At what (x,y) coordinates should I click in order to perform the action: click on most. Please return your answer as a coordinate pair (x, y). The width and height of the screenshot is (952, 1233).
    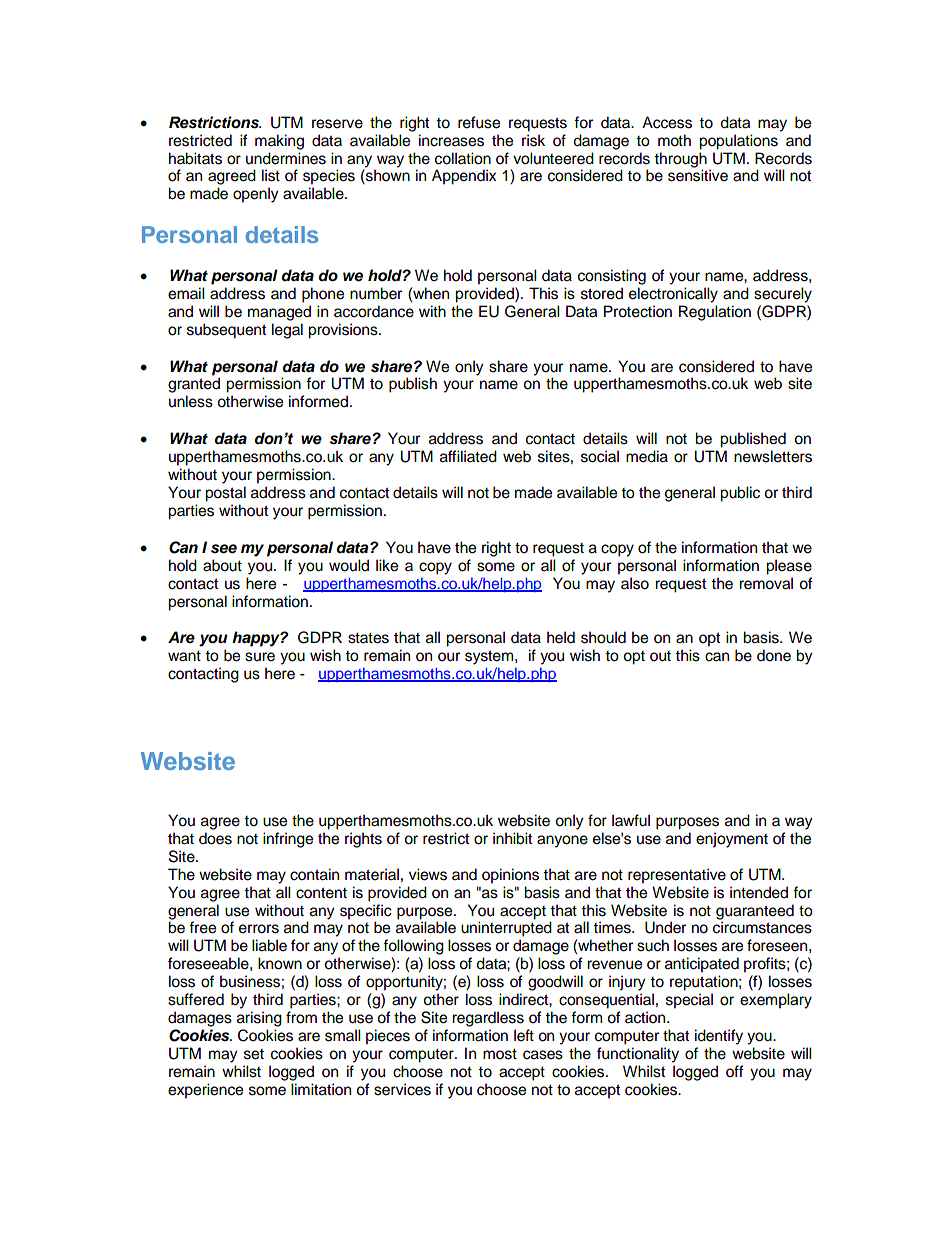
    Looking at the image, I should click on (500, 1054).
